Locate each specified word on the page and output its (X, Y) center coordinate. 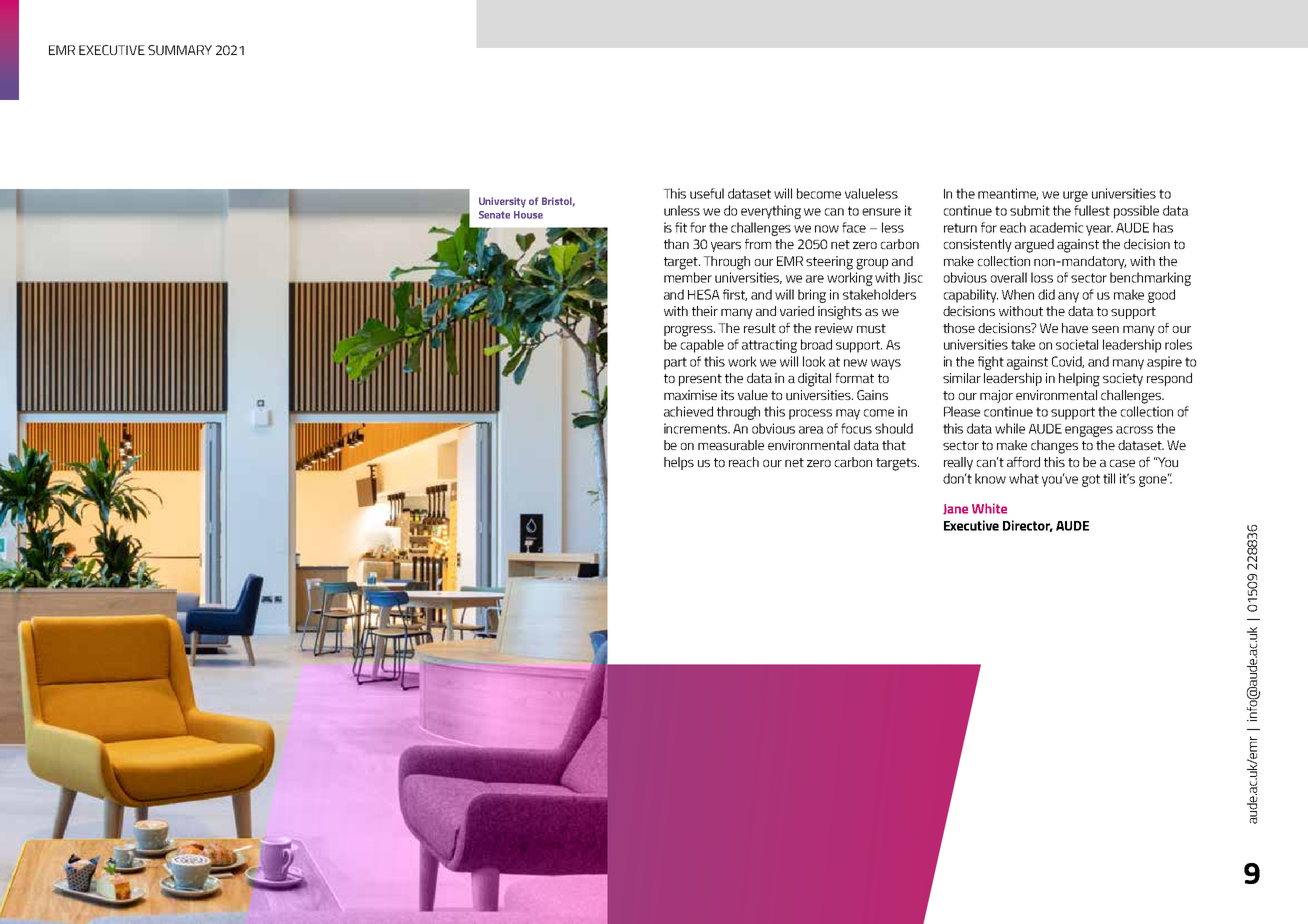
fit (681, 227)
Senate (494, 215)
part (675, 363)
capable (702, 346)
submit (1030, 210)
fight (991, 363)
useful (707, 193)
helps (679, 463)
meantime (1008, 194)
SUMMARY (180, 50)
